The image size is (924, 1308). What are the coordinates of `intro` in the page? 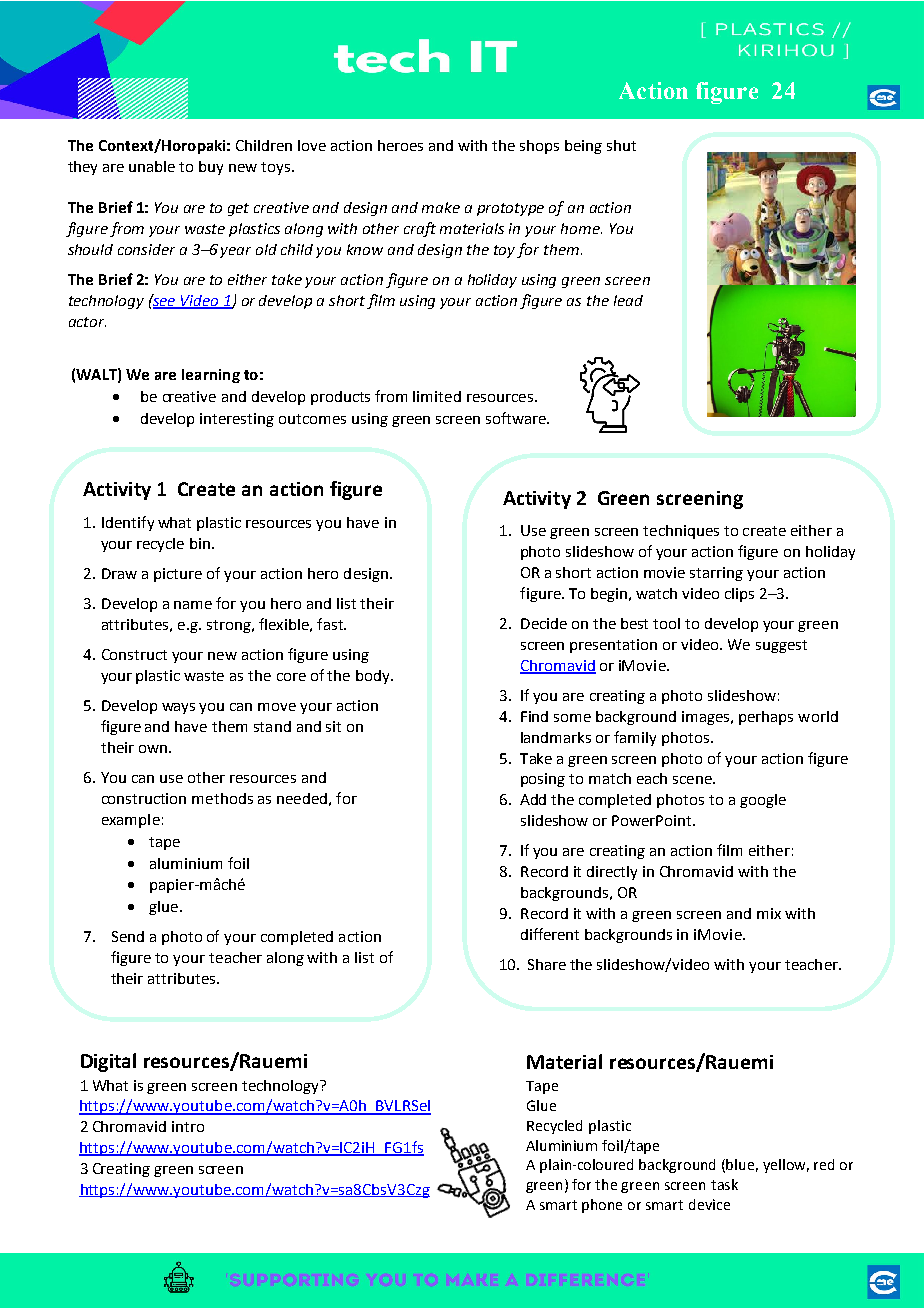 It's located at (188, 1126).
